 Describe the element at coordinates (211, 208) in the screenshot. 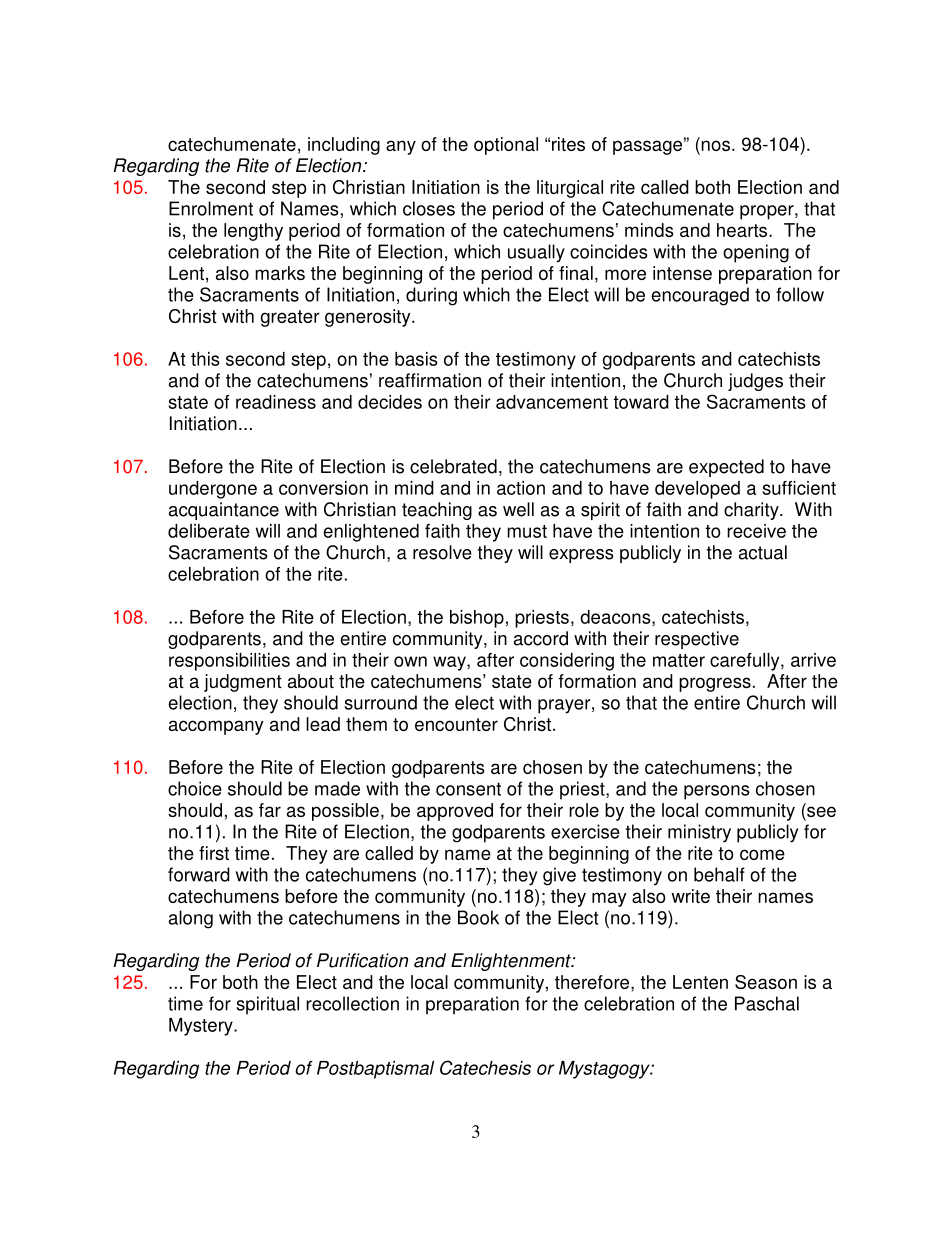

I see `Enrolment` at that location.
